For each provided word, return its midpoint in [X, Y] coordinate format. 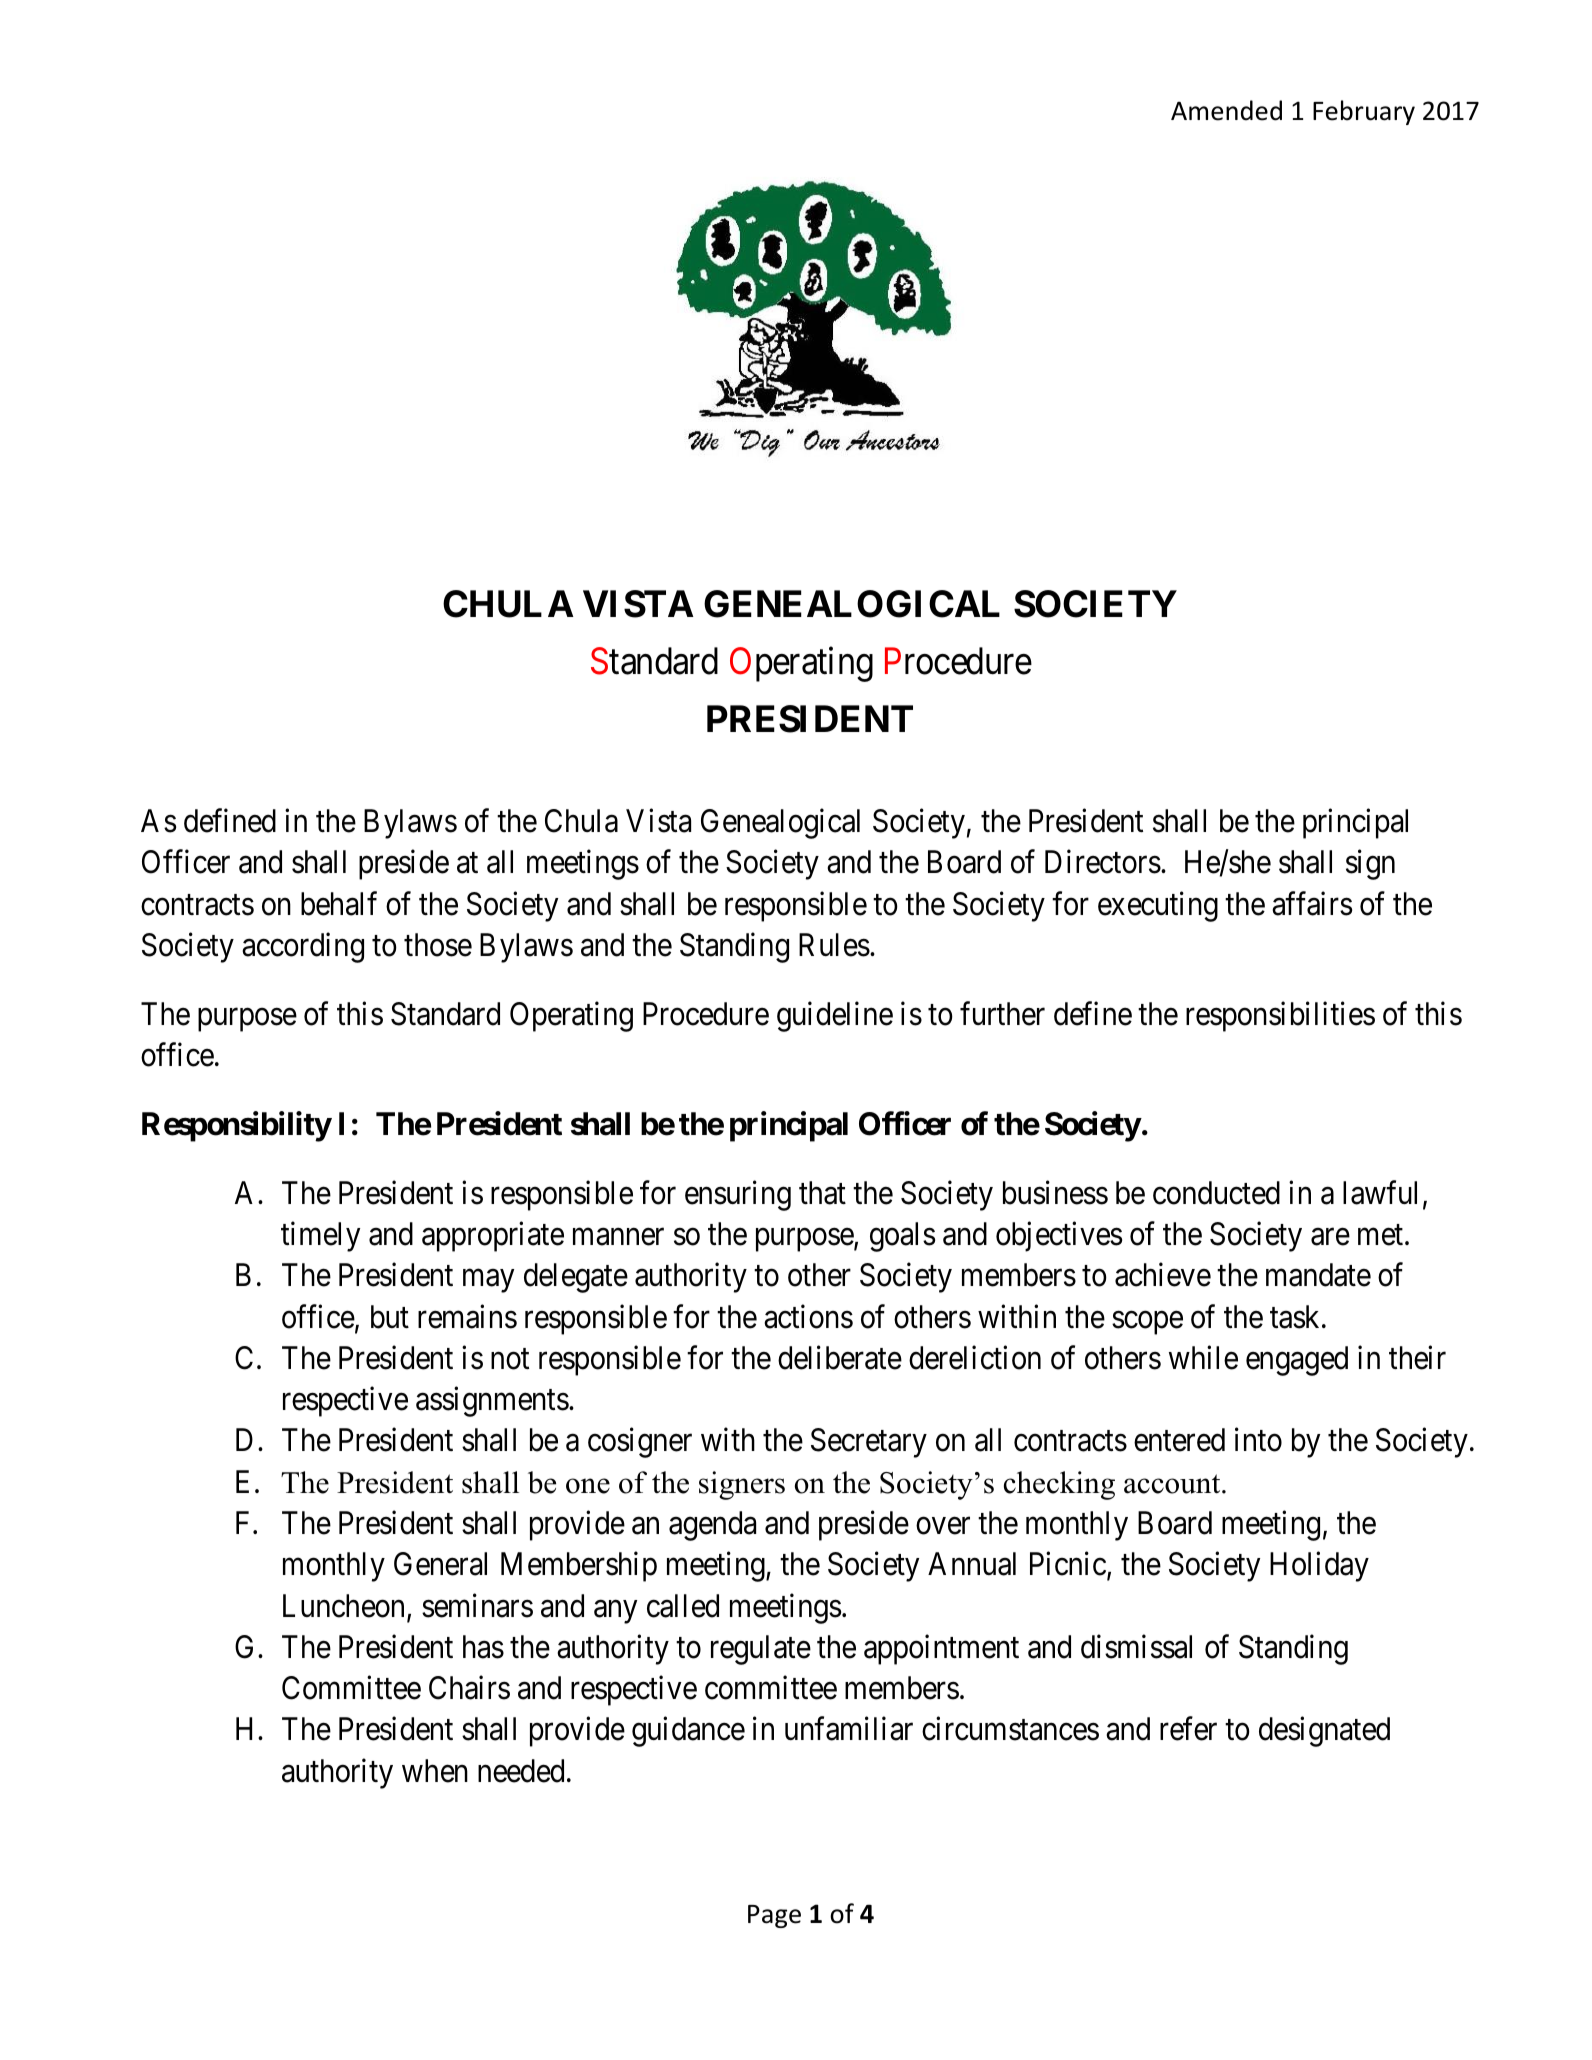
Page [774, 1916]
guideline [835, 1016]
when [435, 1771]
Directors [1103, 862]
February [1364, 112]
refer [1188, 1729]
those [438, 945]
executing [1158, 906]
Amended [1226, 110]
